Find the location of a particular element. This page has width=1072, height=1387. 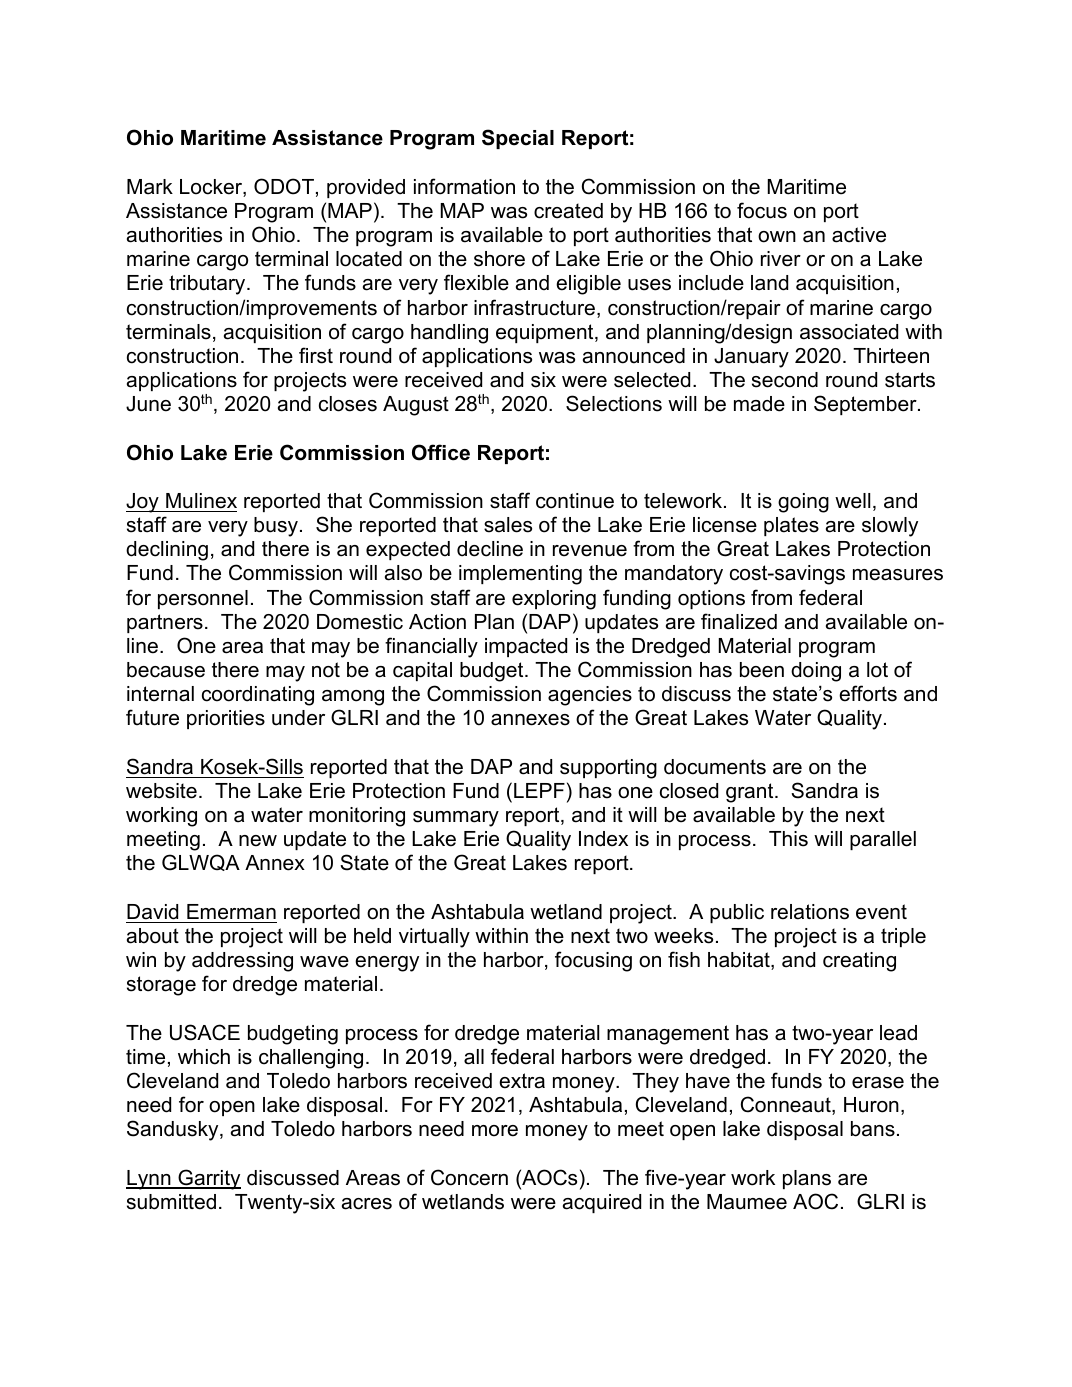

first is located at coordinates (316, 355).
